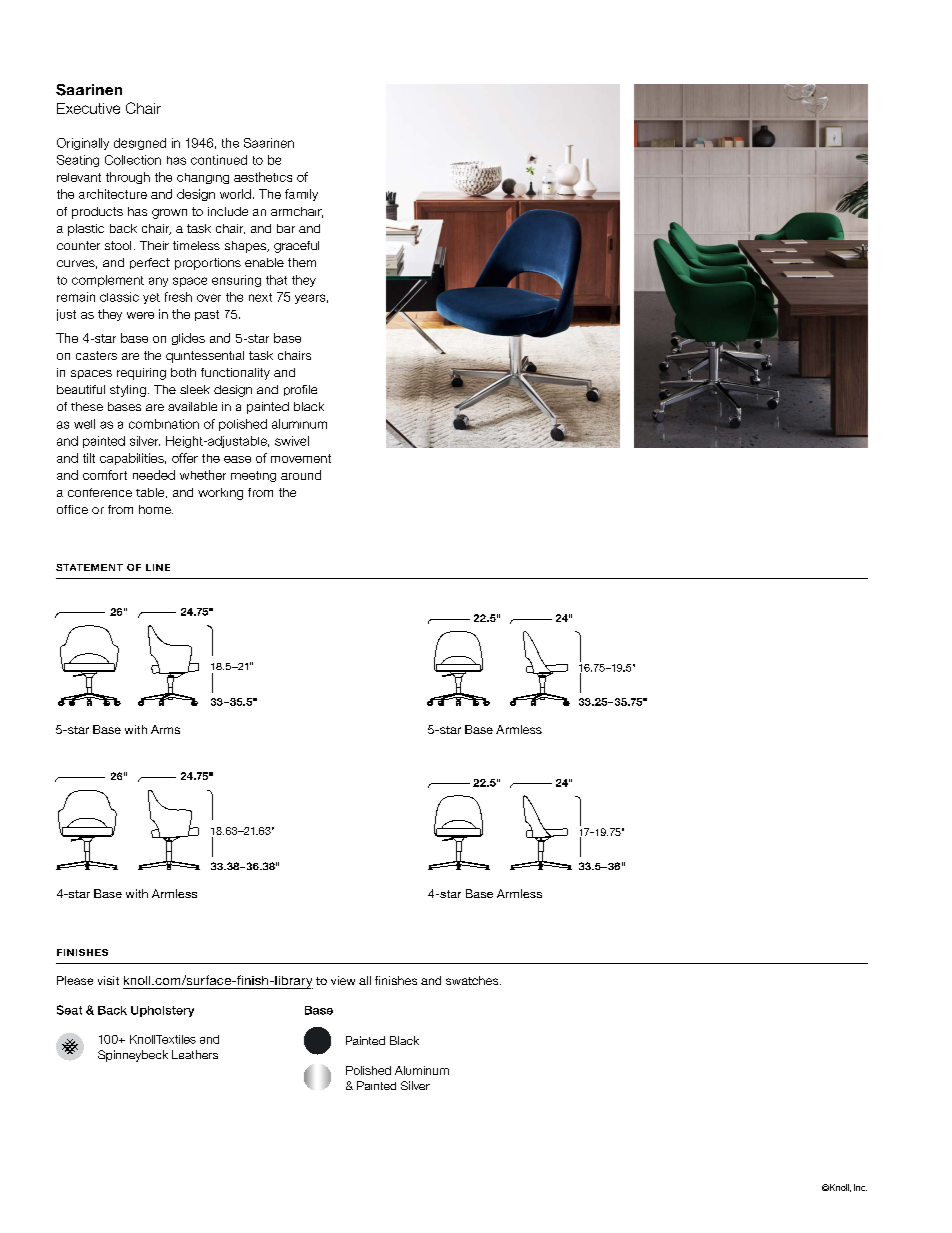  I want to click on them, so click(302, 262).
